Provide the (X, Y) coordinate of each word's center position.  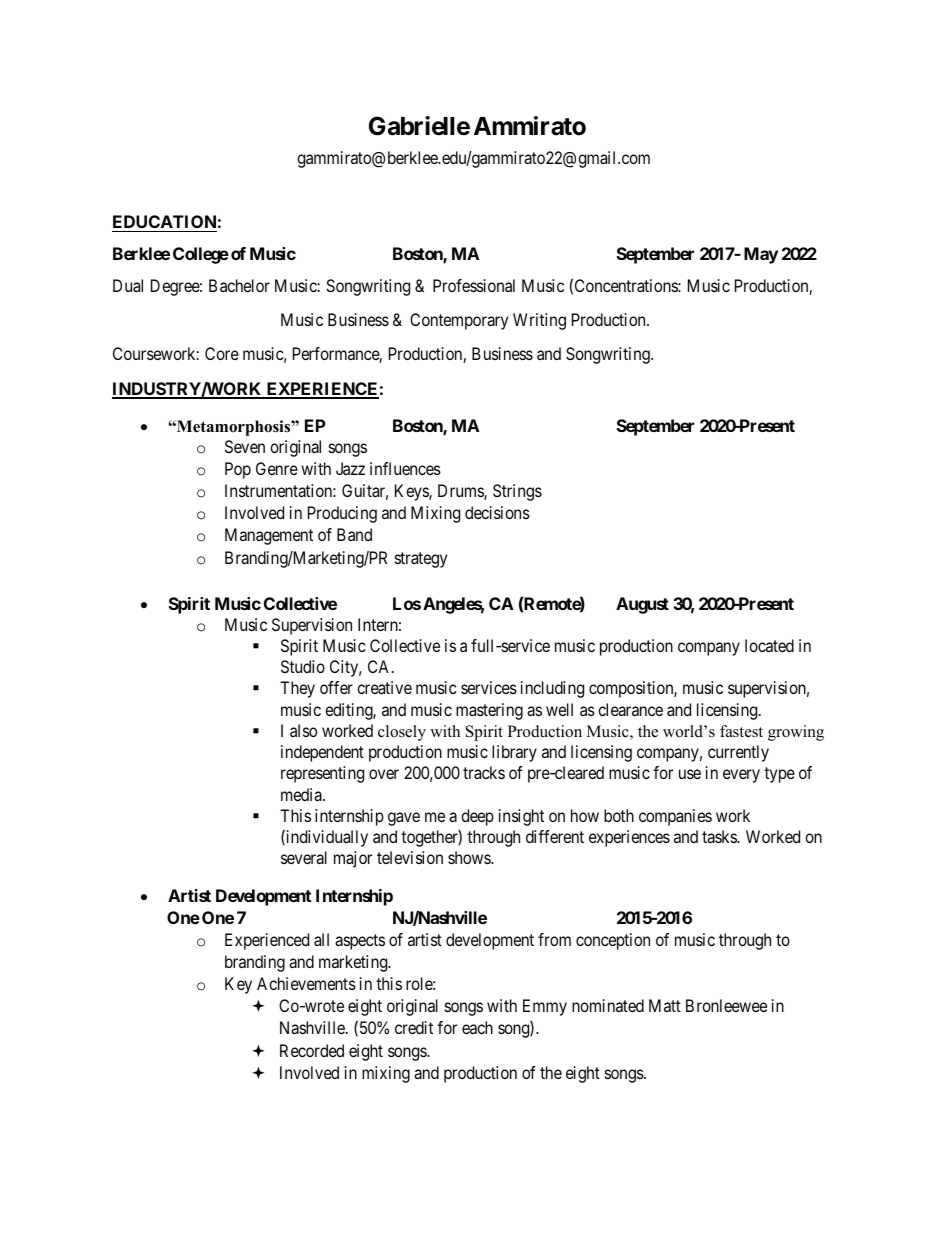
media (302, 794)
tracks (484, 772)
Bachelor (239, 285)
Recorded (312, 1050)
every (741, 776)
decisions (497, 512)
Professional (474, 285)
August (642, 605)
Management (269, 536)
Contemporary (459, 321)
